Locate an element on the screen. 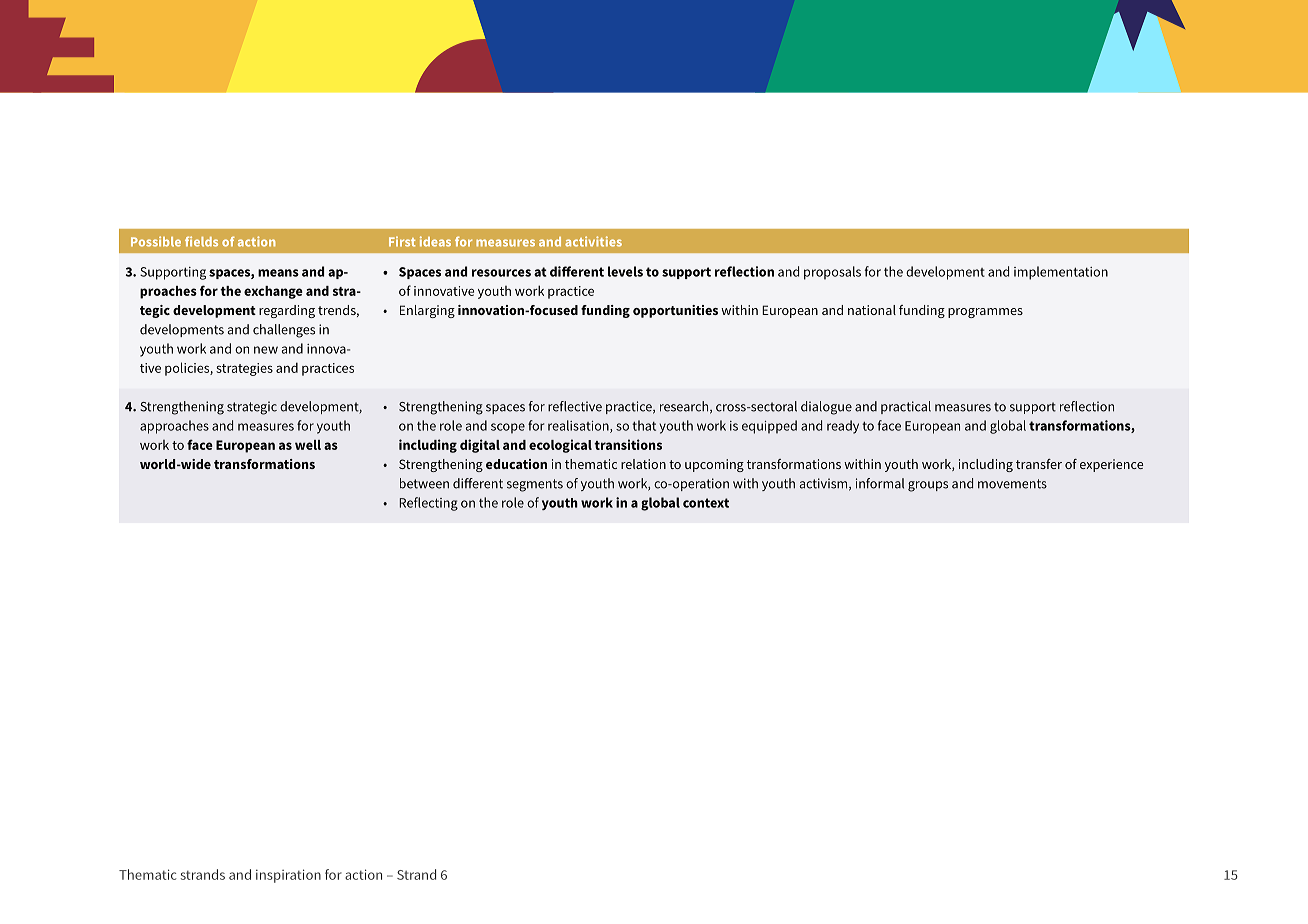 The image size is (1308, 924). that is located at coordinates (644, 425).
